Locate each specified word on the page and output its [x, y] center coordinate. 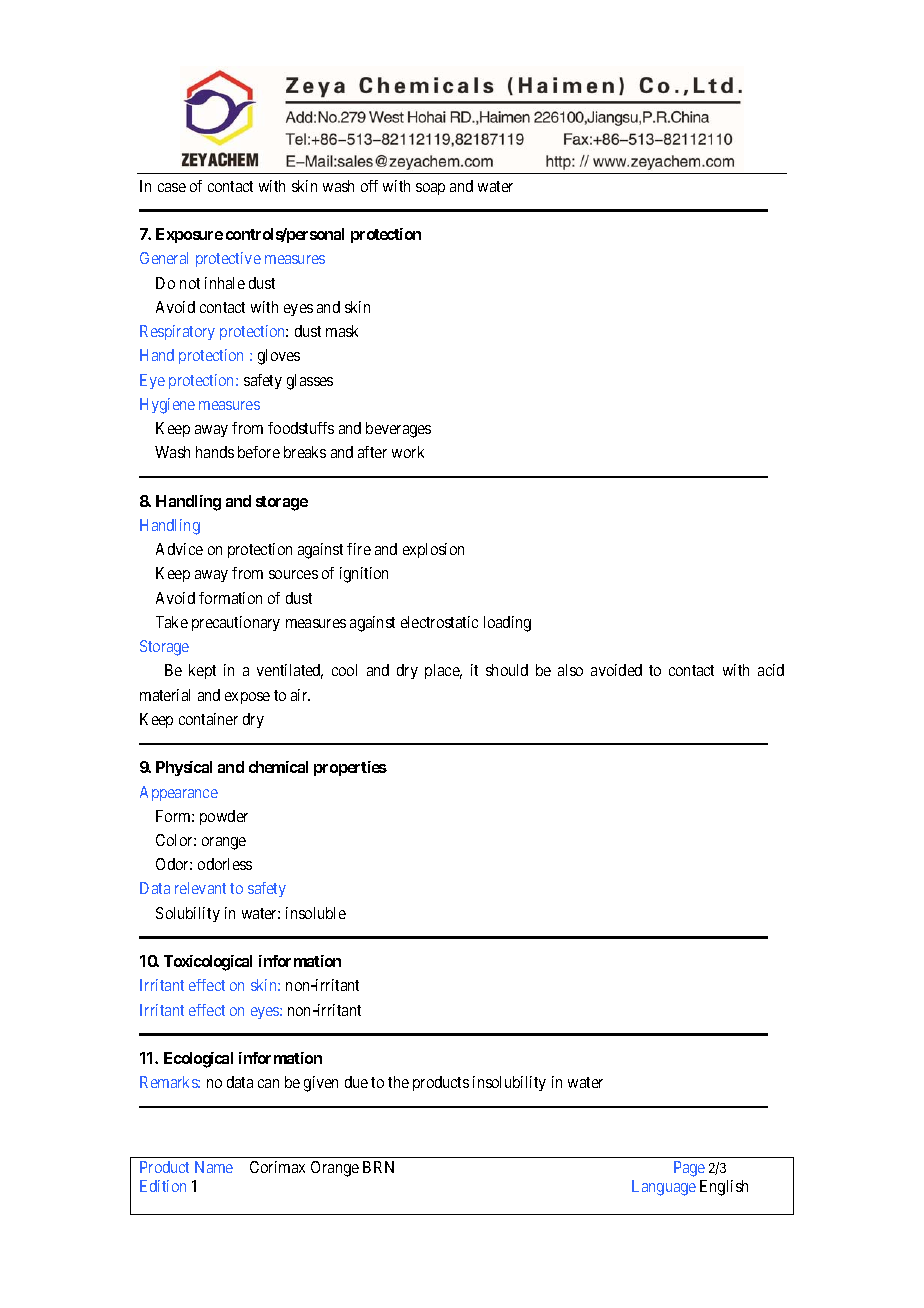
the [398, 1082]
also [570, 670]
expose [247, 698]
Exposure [189, 235]
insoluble [316, 913]
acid [771, 670]
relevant [200, 888]
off [369, 186]
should [507, 670]
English [724, 1188]
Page [689, 1169]
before [259, 452]
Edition [163, 1186]
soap [430, 189]
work [408, 452]
